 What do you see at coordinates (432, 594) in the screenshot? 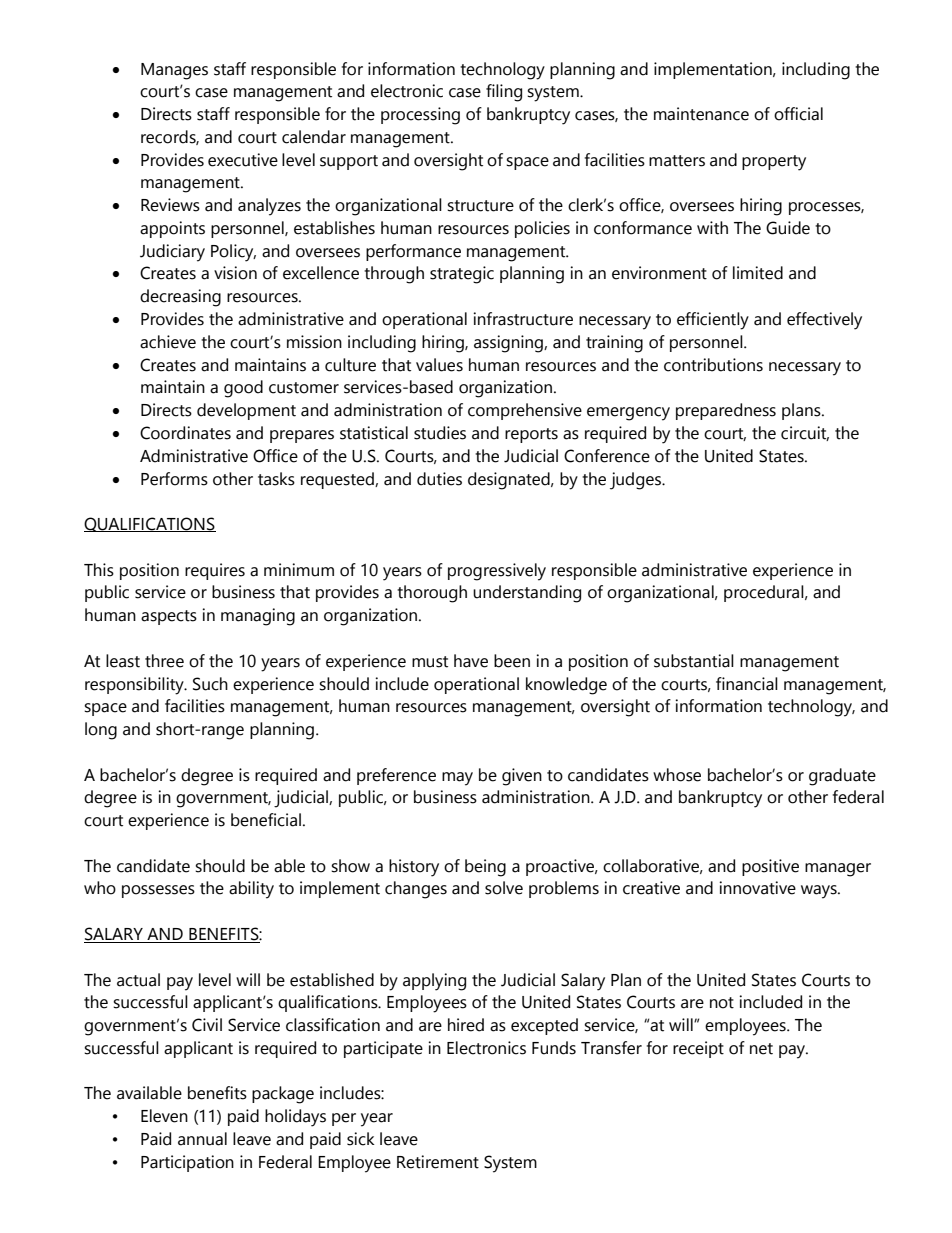
I see `thorough` at bounding box center [432, 594].
